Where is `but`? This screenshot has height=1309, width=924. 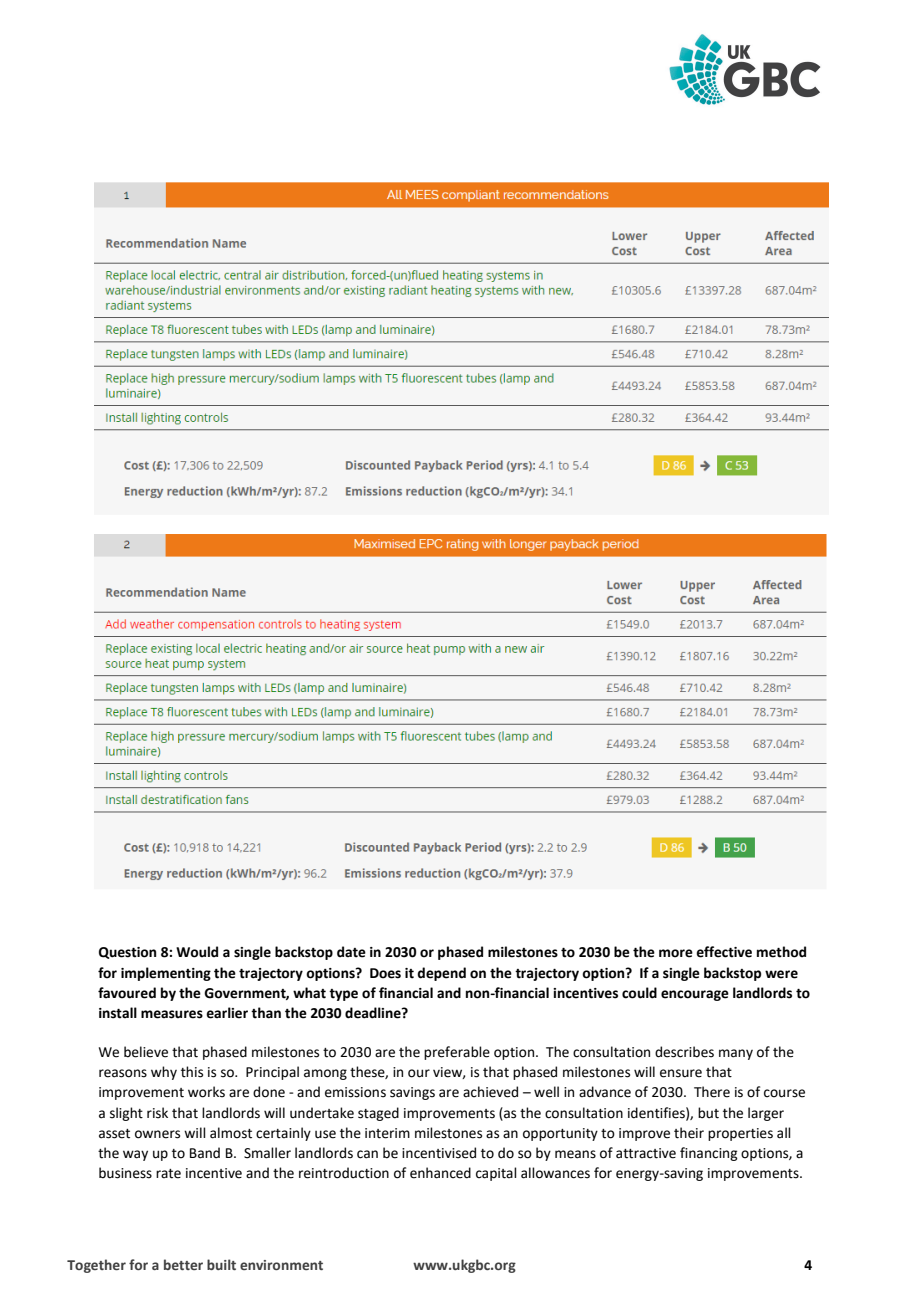 but is located at coordinates (708, 1113).
